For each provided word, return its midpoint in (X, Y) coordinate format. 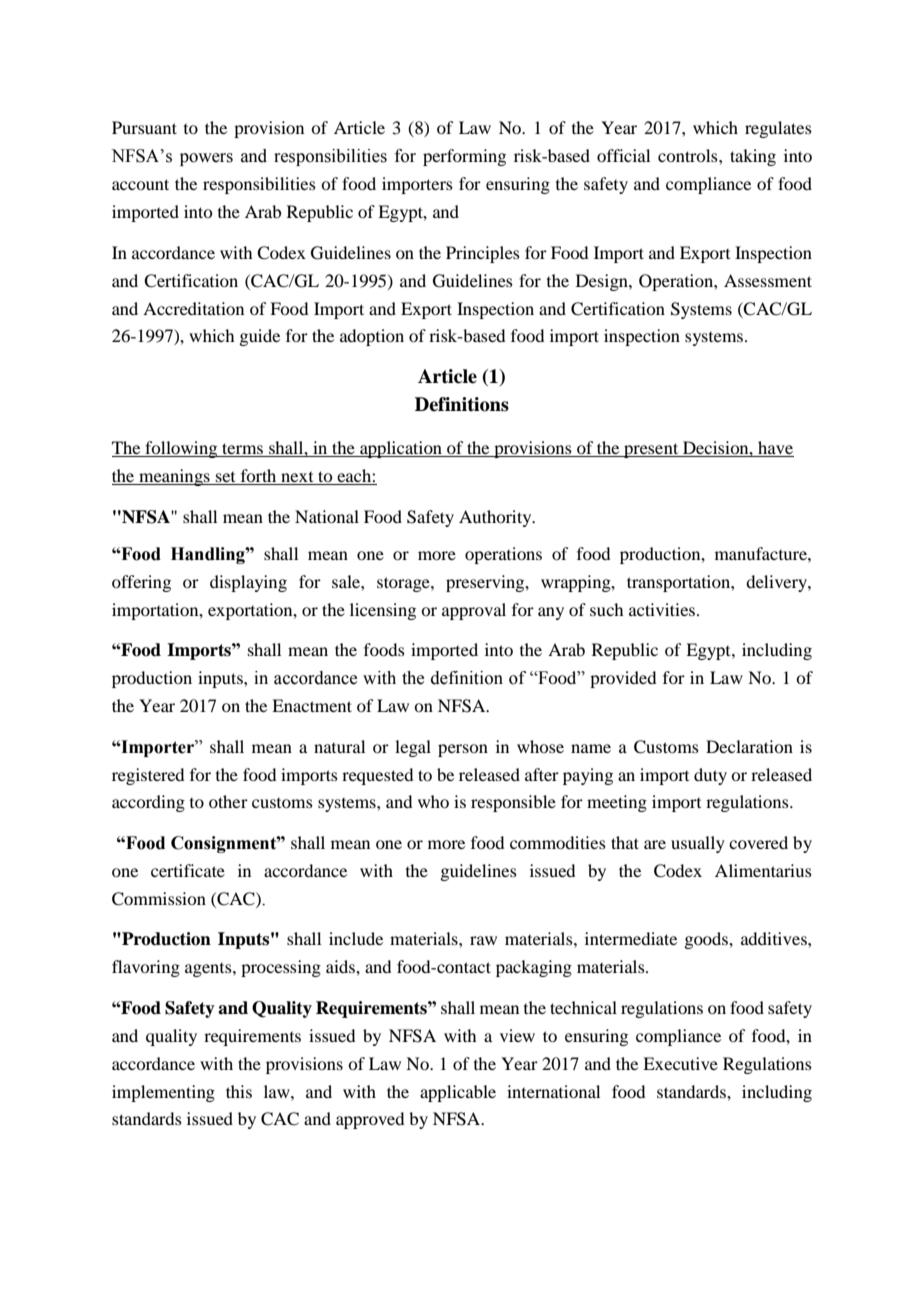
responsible (513, 803)
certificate (188, 870)
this (239, 1091)
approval (474, 611)
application (401, 449)
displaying (248, 583)
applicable (458, 1093)
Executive (680, 1063)
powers (206, 159)
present (651, 450)
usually (698, 844)
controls (689, 155)
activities (663, 609)
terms (242, 450)
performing (464, 157)
